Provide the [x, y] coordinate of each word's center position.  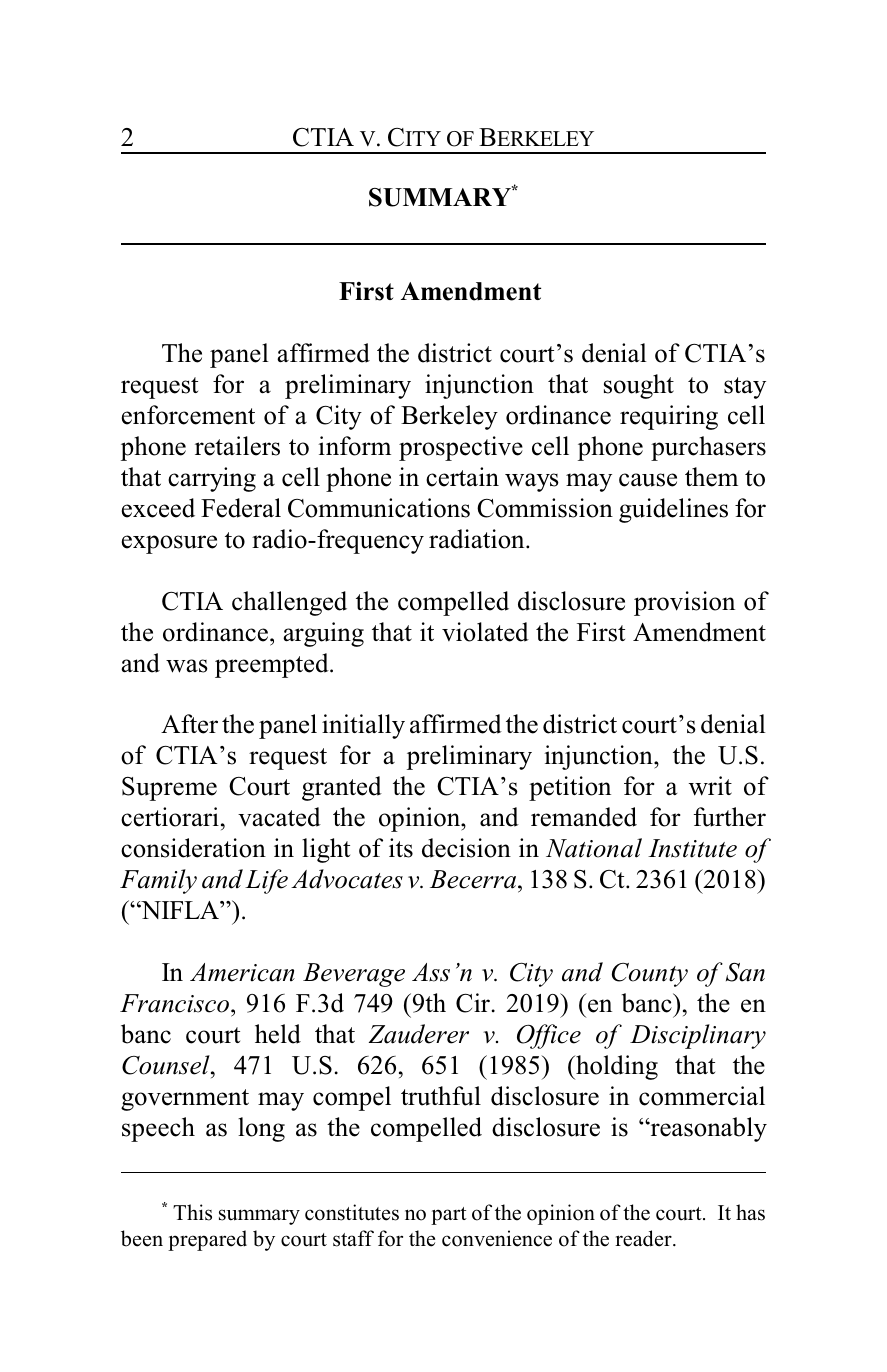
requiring [669, 417]
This [192, 1212]
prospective [461, 448]
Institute [692, 848]
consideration [193, 848]
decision [466, 848]
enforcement [188, 415]
